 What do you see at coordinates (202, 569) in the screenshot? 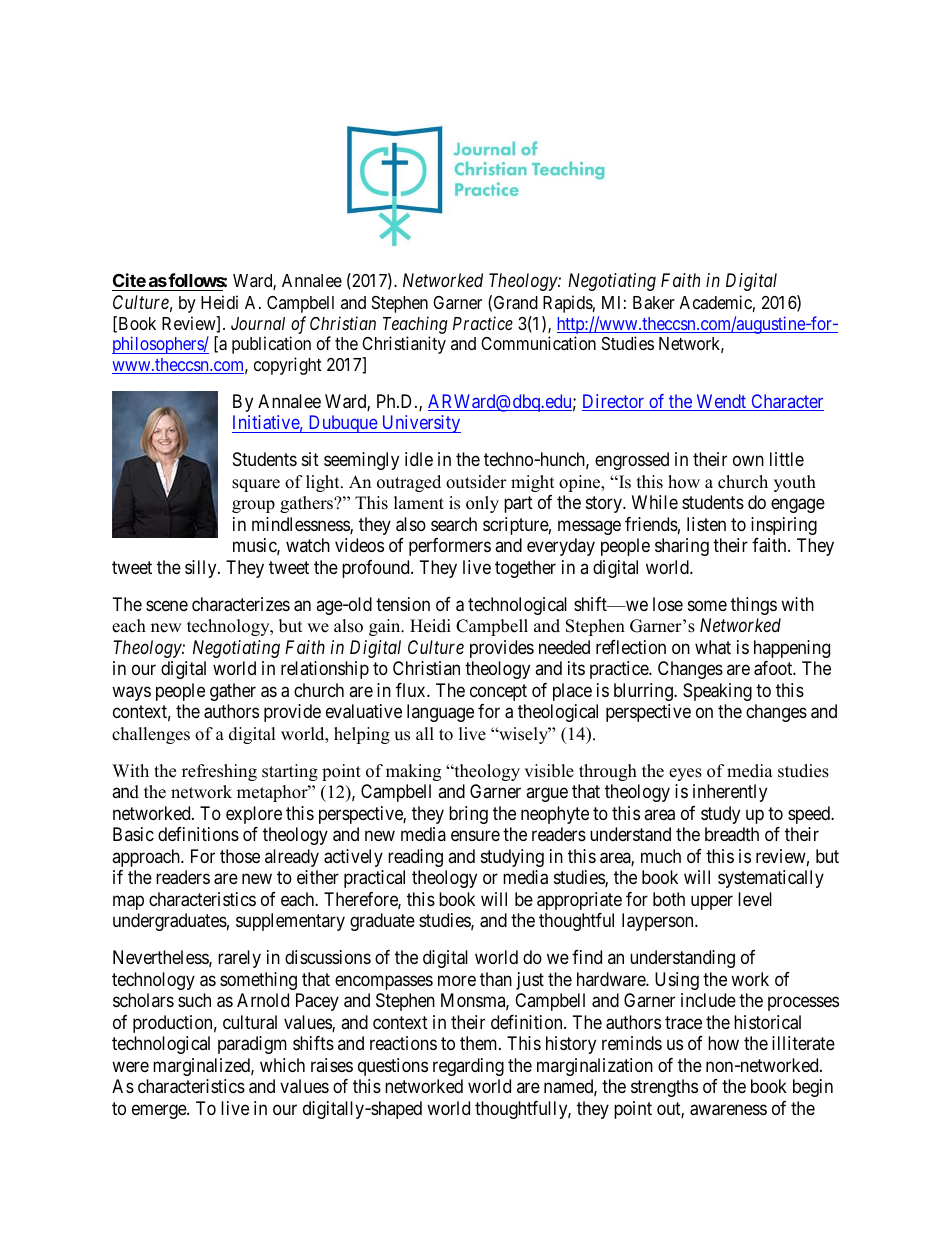
I see `silly` at bounding box center [202, 569].
